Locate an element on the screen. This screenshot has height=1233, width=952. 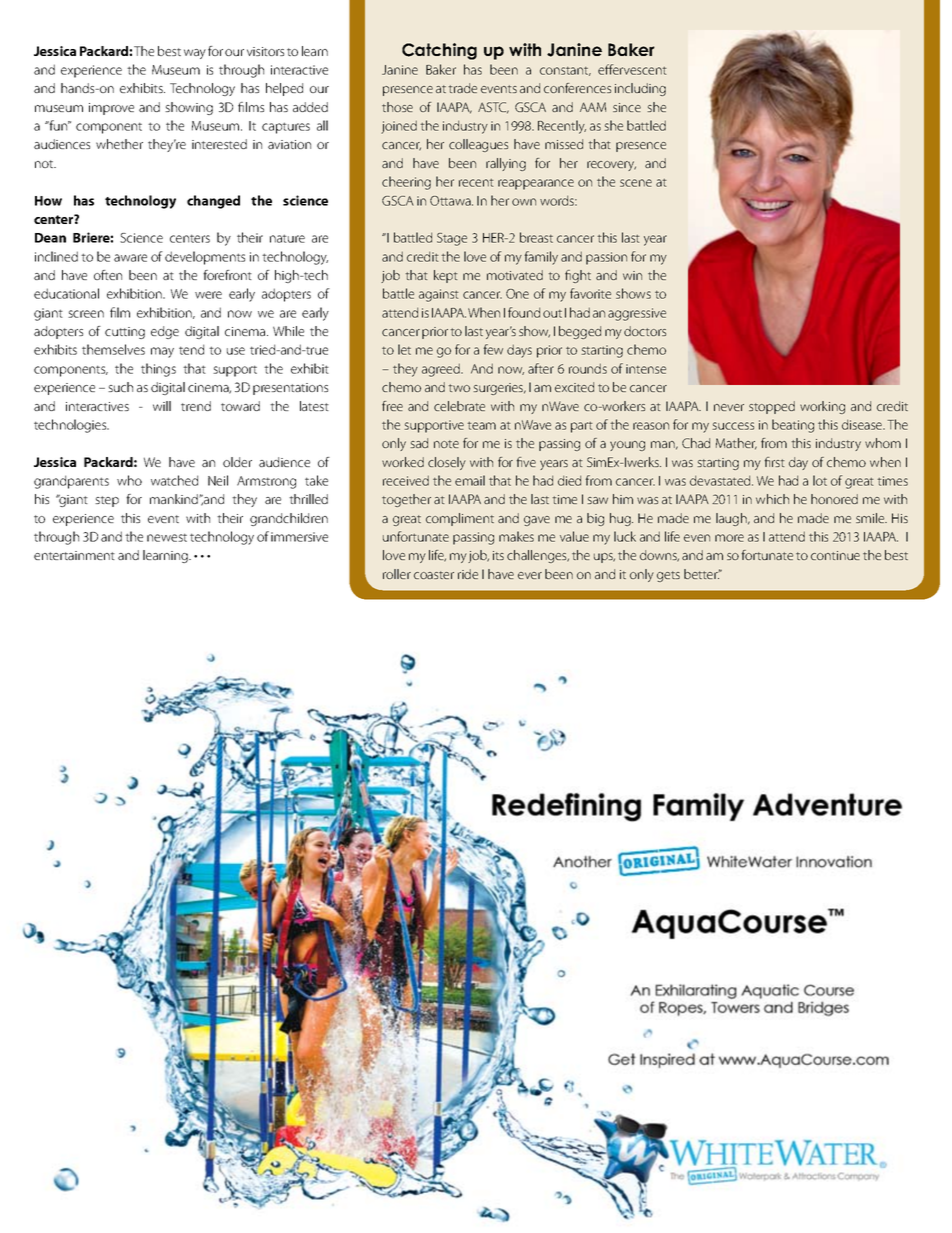
continue is located at coordinates (835, 555).
